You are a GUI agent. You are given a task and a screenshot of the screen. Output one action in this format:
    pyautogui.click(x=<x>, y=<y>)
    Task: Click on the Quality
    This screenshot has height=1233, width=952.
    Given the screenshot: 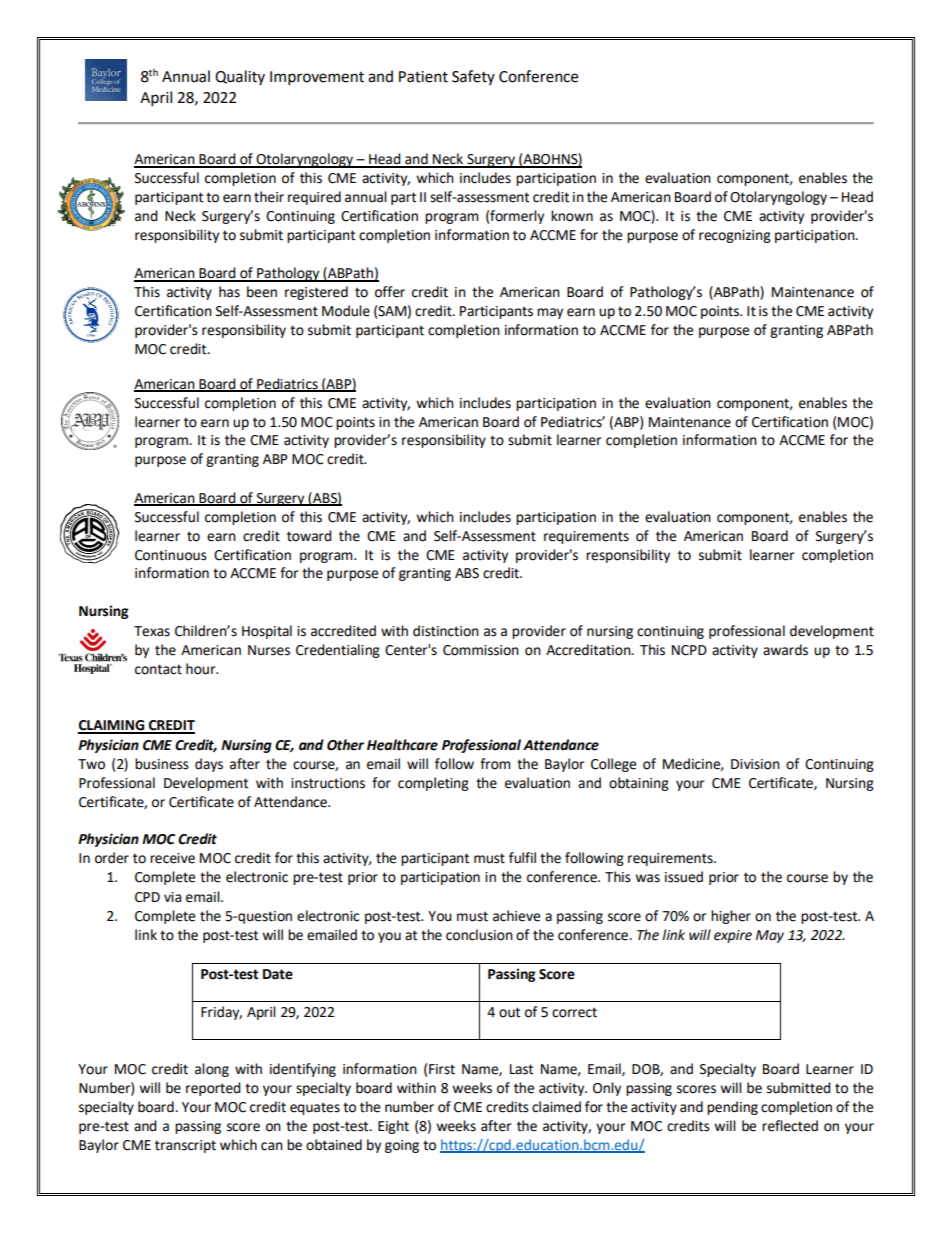 What is the action you would take?
    pyautogui.click(x=240, y=77)
